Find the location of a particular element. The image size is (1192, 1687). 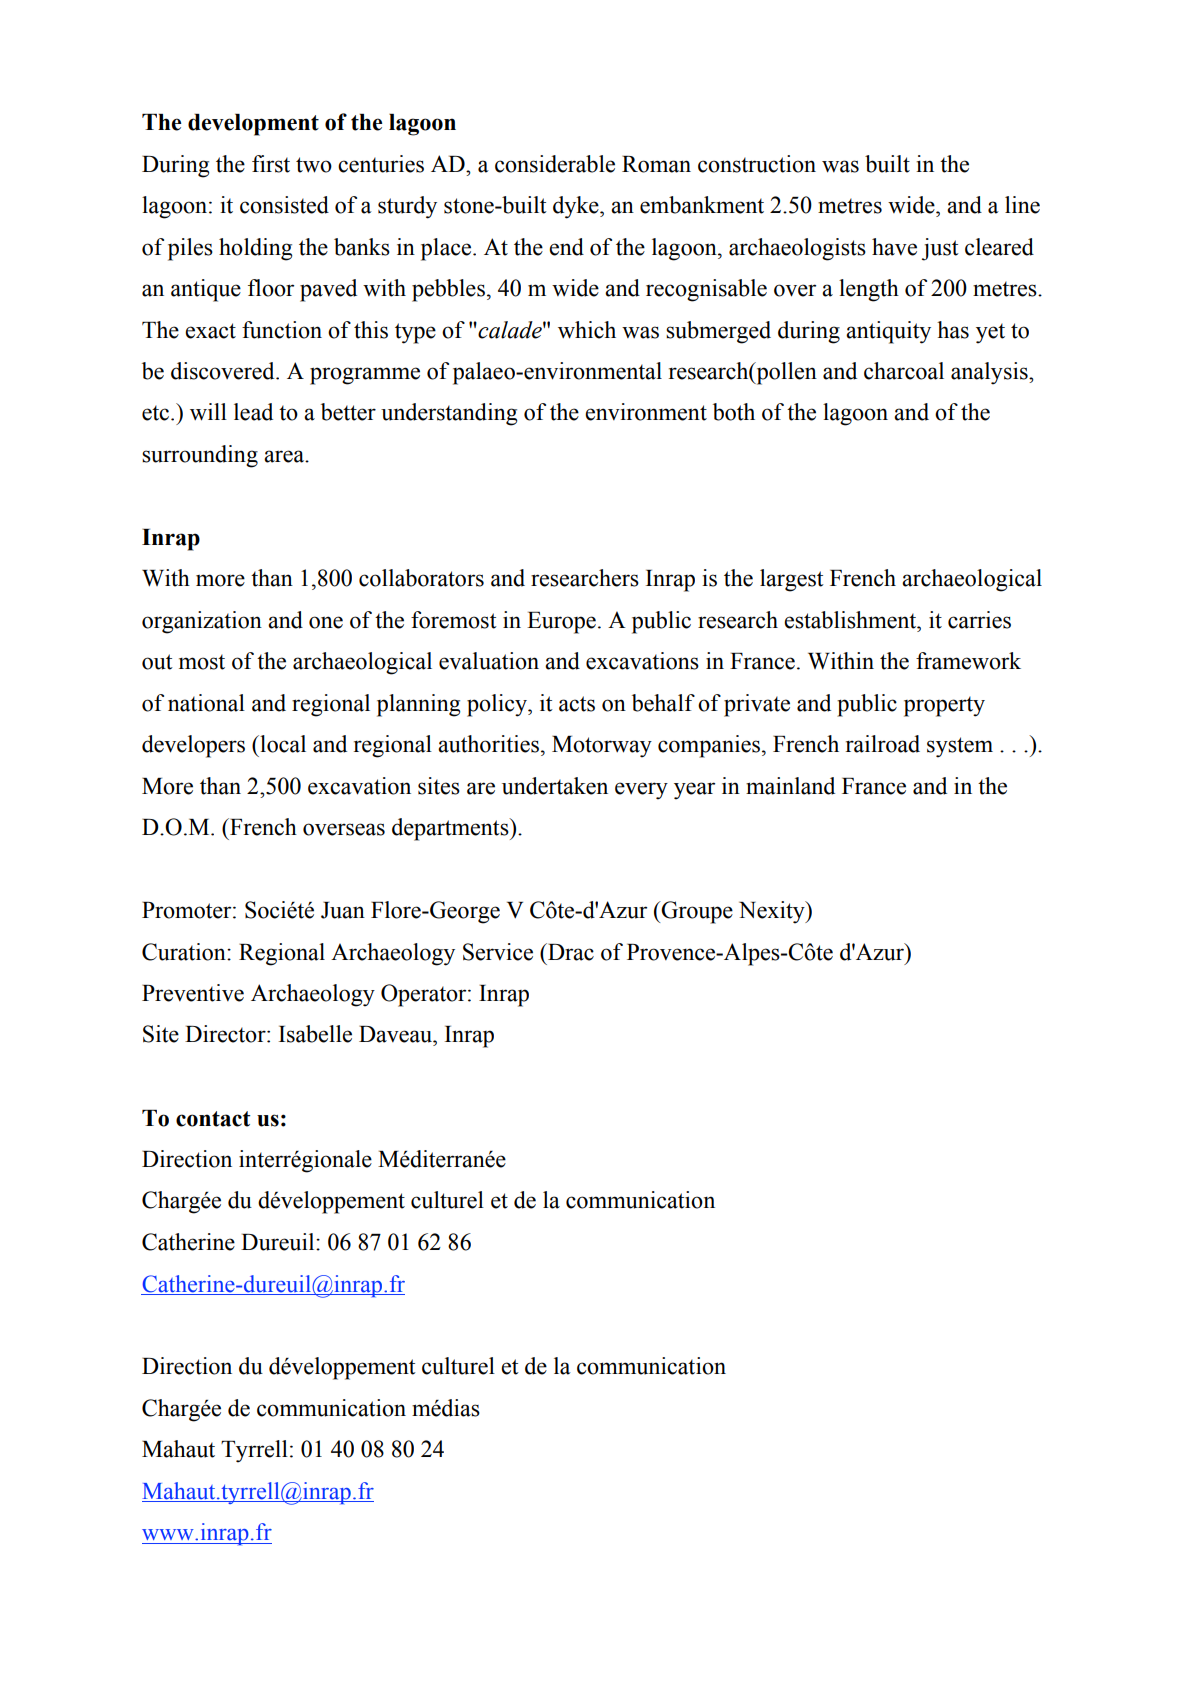

line is located at coordinates (1022, 205).
